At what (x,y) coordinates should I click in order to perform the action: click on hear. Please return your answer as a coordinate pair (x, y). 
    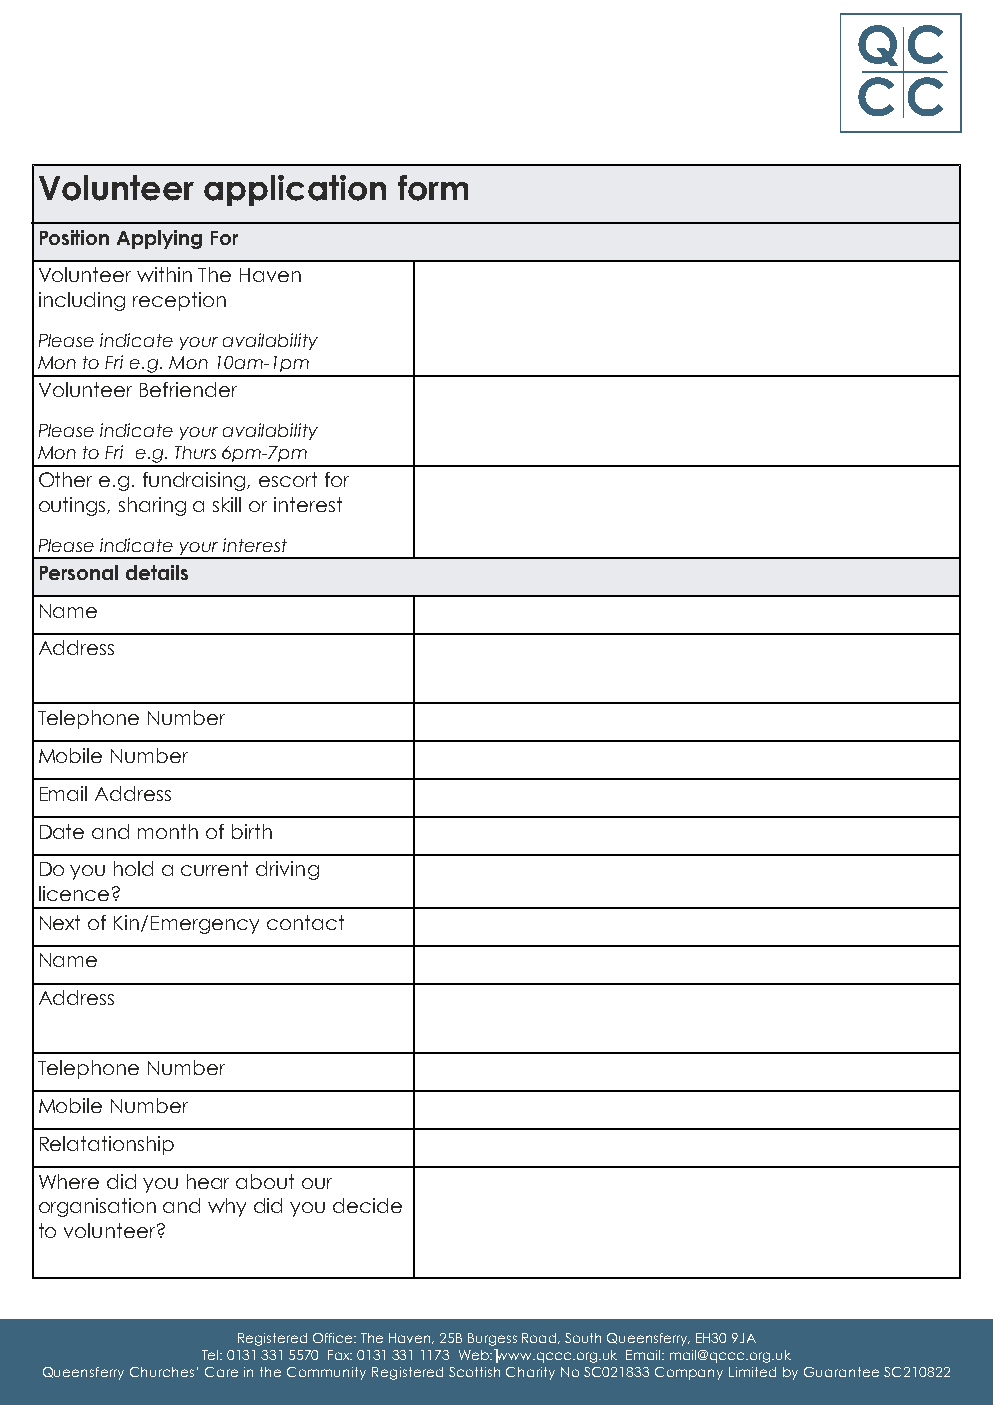
    Looking at the image, I should click on (208, 1181).
